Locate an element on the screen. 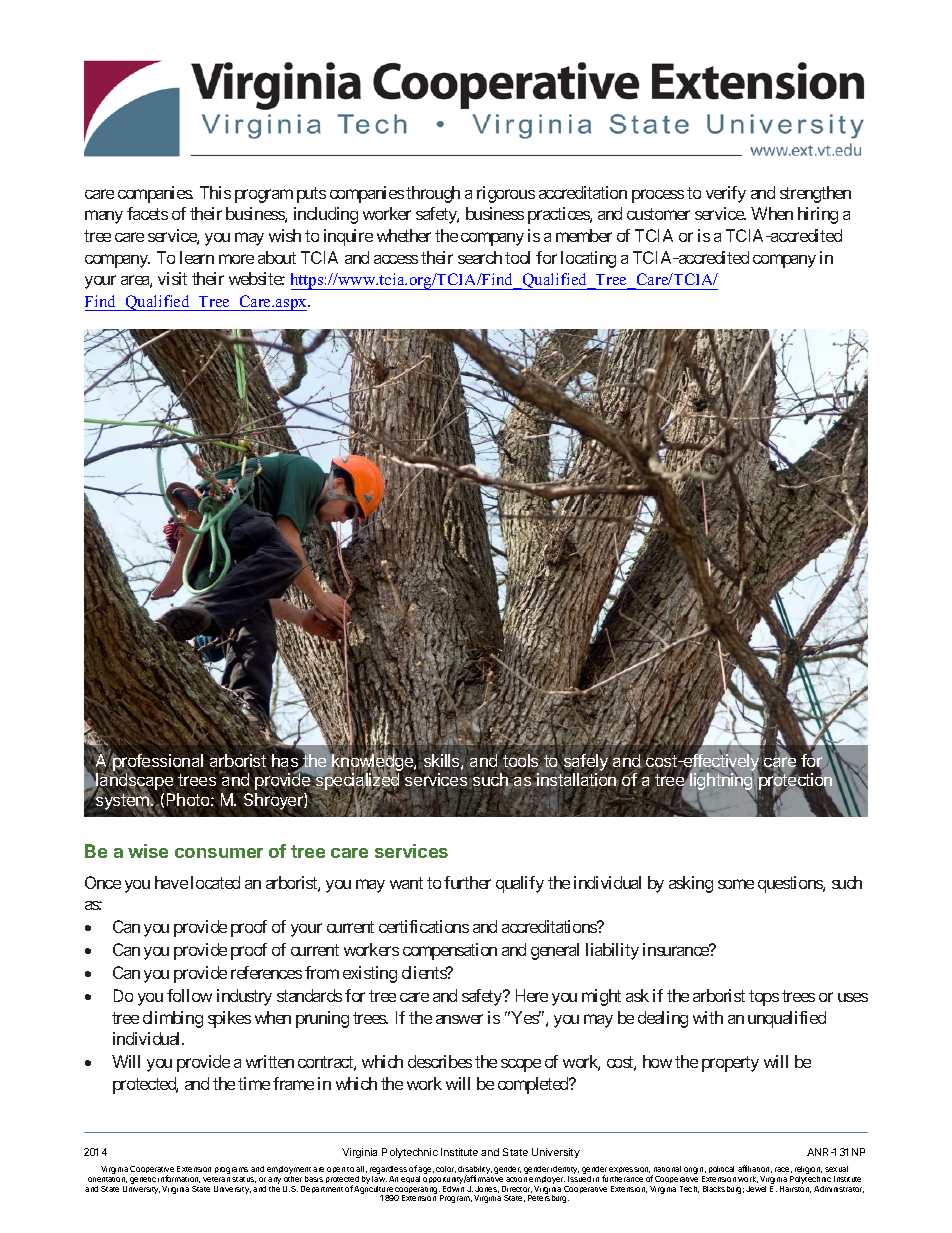 The height and width of the screenshot is (1233, 952). information is located at coordinates (179, 1179).
